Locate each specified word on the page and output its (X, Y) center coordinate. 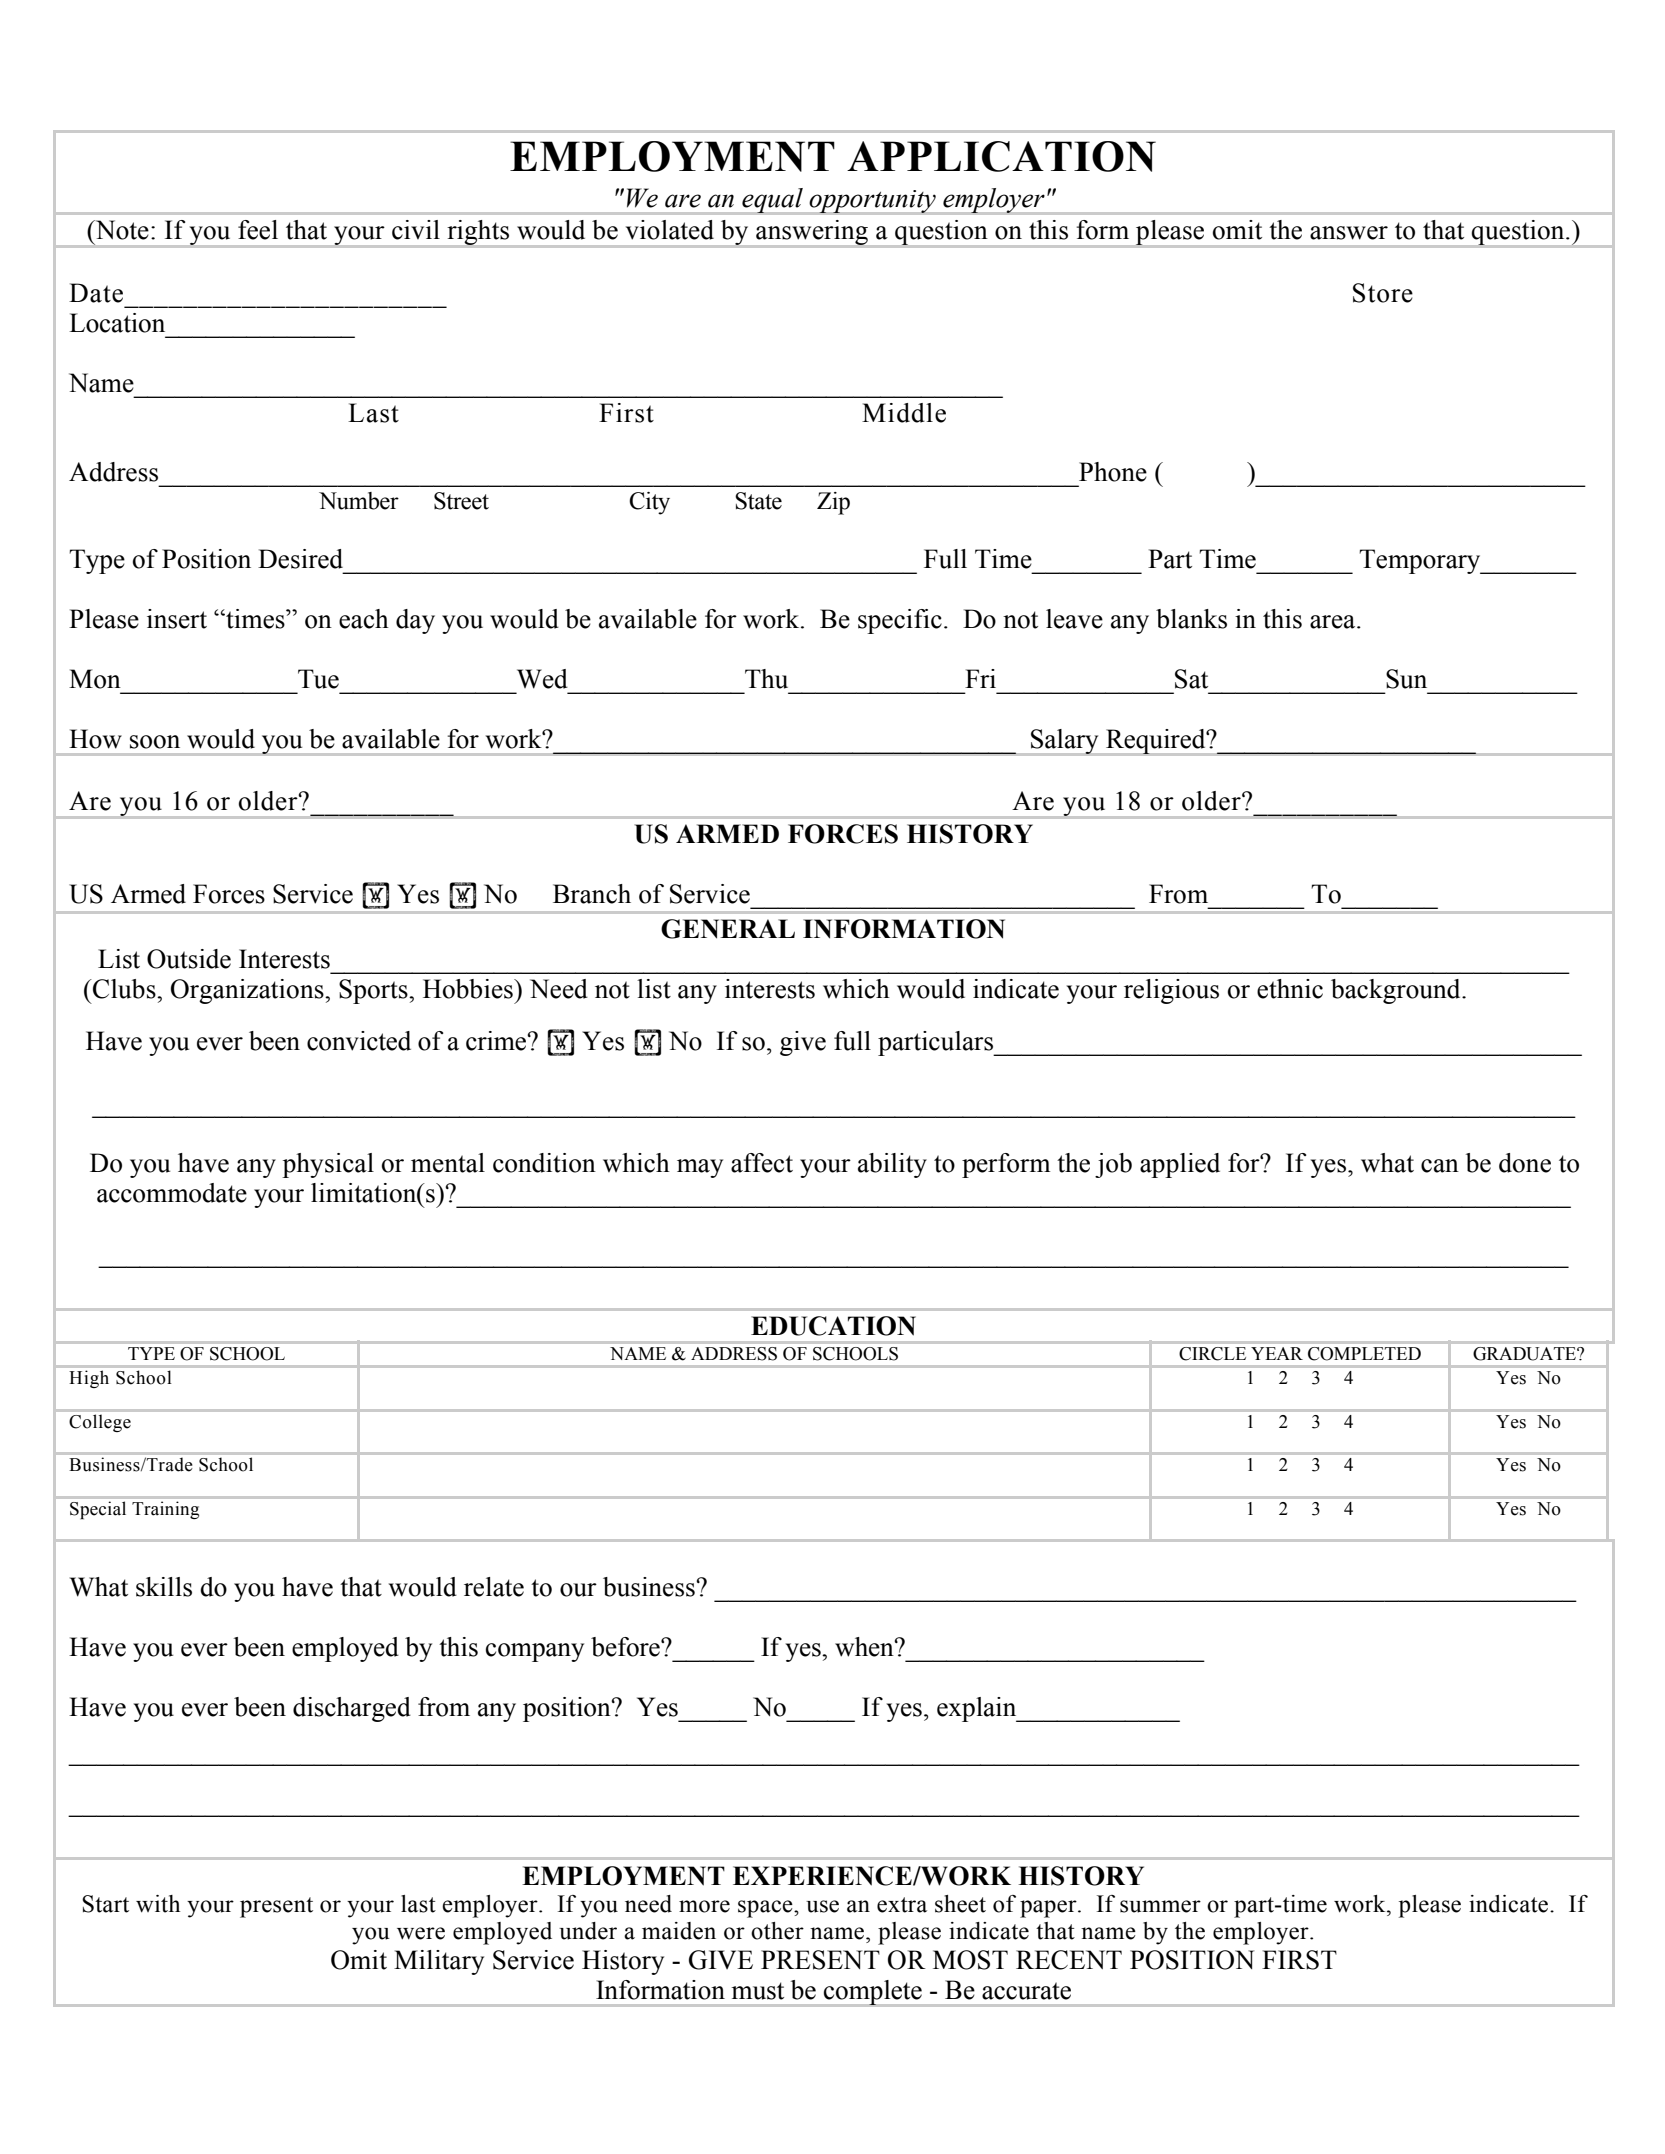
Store (1383, 293)
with (158, 1904)
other (777, 1931)
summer (1160, 1906)
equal (772, 201)
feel (258, 230)
